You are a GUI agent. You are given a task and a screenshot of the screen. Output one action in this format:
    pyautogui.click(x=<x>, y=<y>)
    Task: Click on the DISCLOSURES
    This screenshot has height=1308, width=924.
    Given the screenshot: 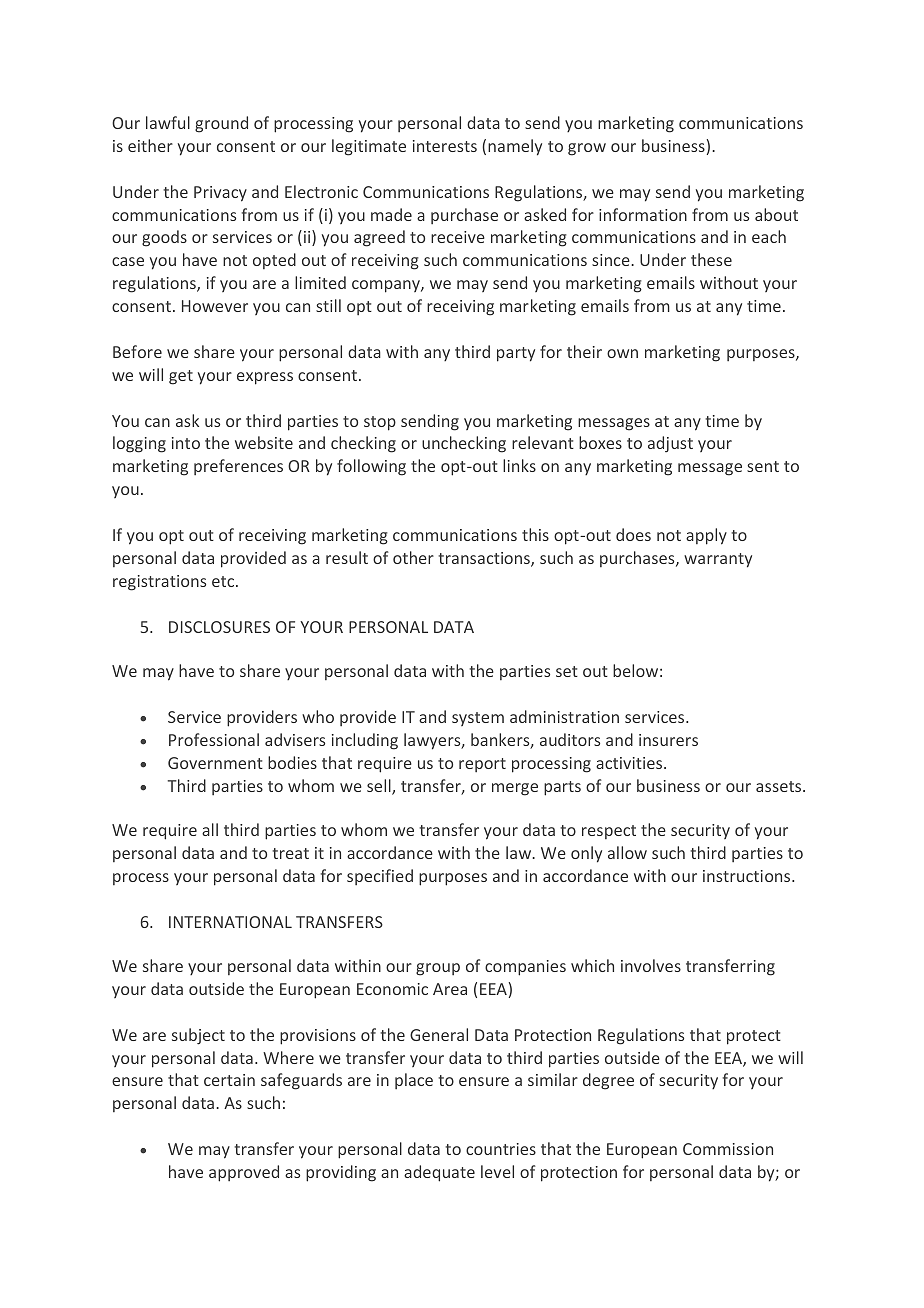 What is the action you would take?
    pyautogui.click(x=219, y=627)
